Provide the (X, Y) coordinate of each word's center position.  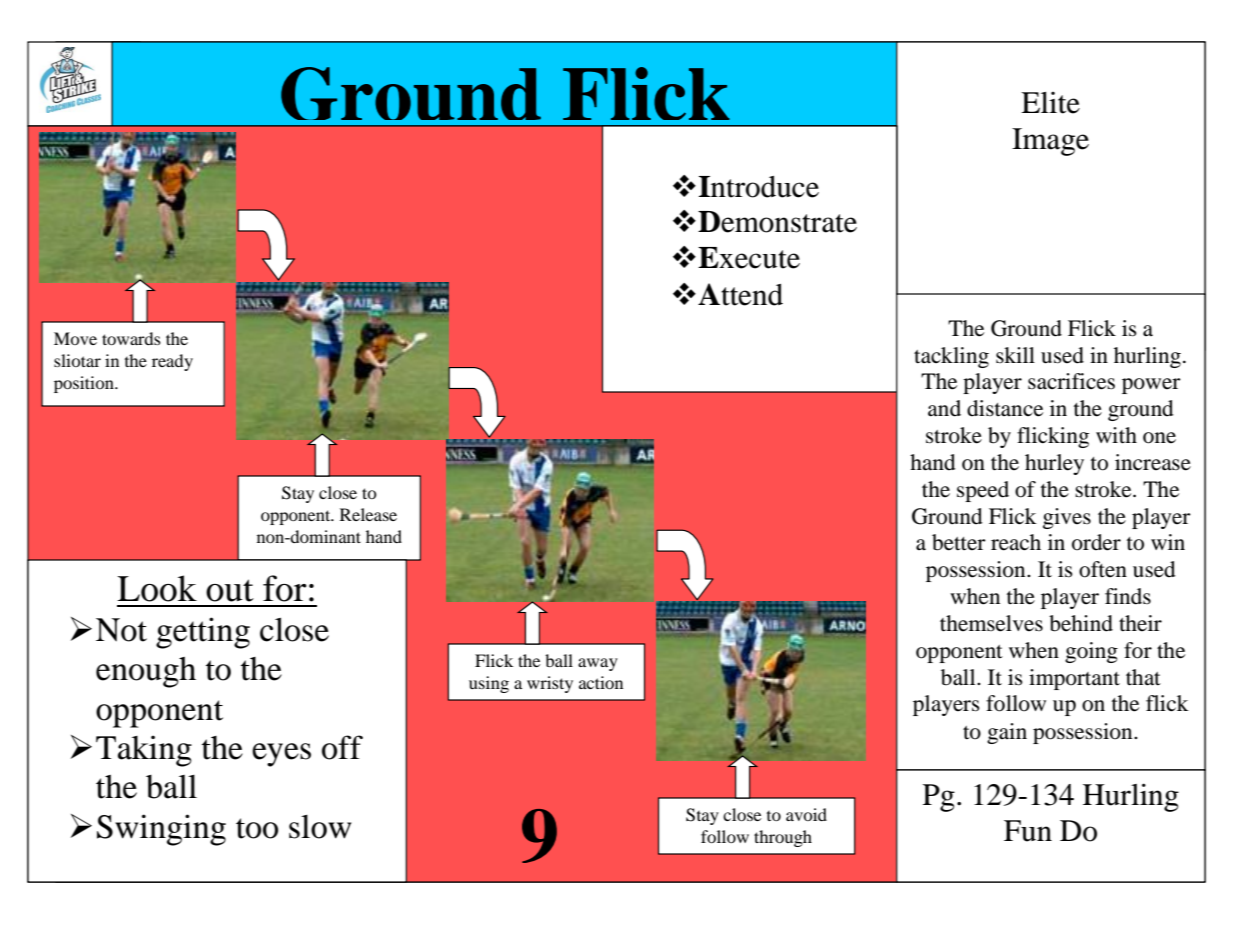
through (783, 838)
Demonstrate (777, 222)
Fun (1028, 831)
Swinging (161, 830)
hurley (1054, 464)
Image (1050, 142)
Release (368, 514)
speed (983, 491)
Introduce (759, 187)
